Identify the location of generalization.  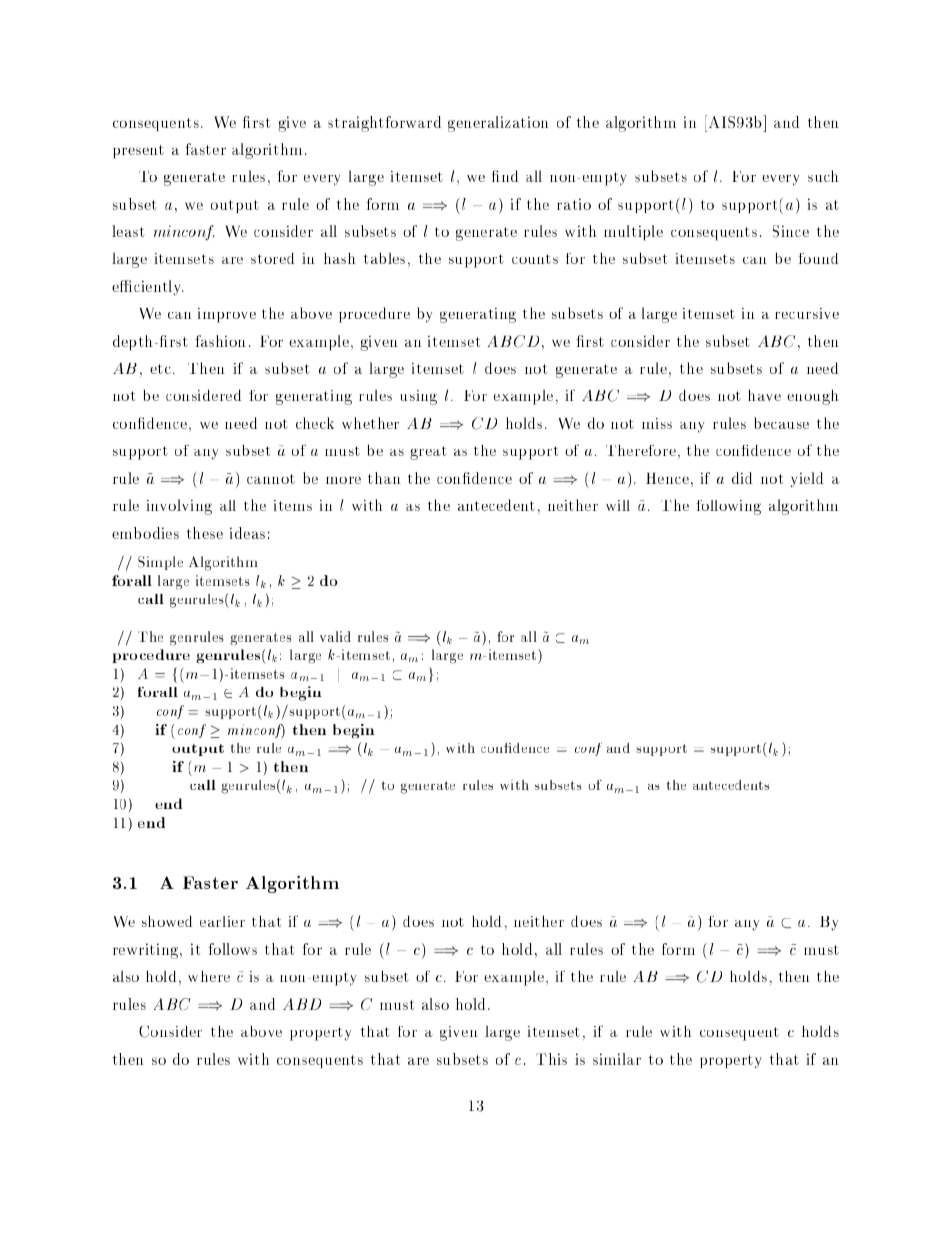
(498, 124).
